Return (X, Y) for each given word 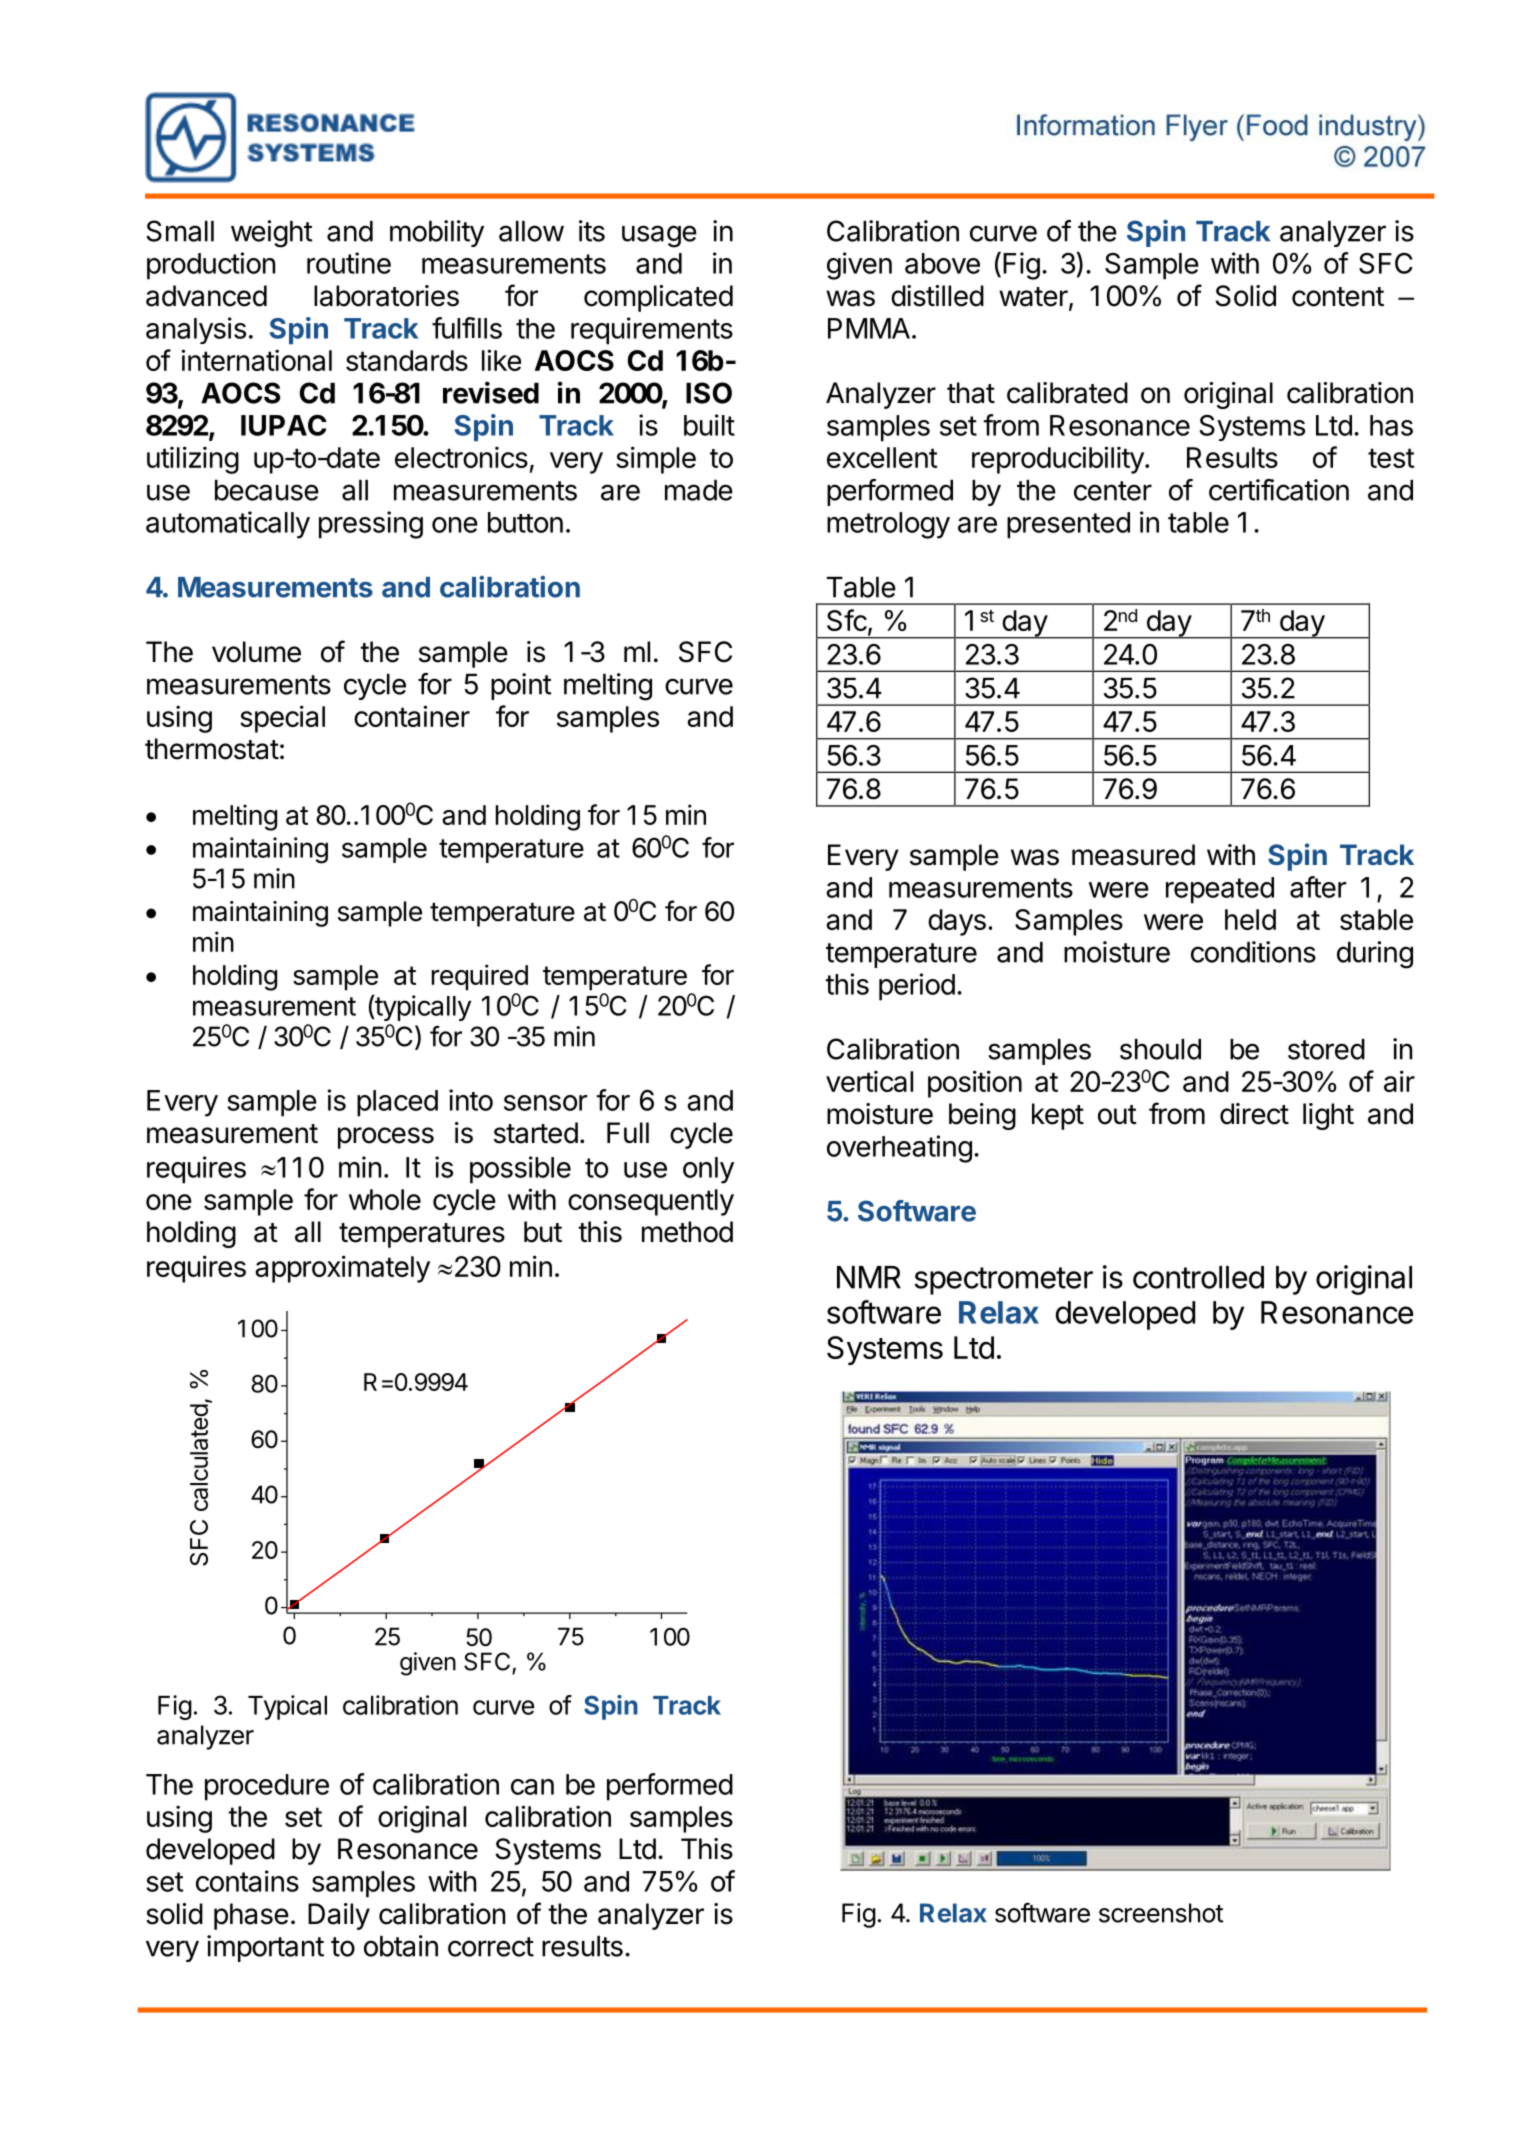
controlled (1198, 1277)
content (1338, 297)
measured (1133, 855)
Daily (339, 1916)
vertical (869, 1081)
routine (349, 263)
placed (397, 1103)
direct (1254, 1114)
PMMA (869, 328)
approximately (342, 1269)
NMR (869, 1277)
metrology (888, 525)
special (282, 719)
